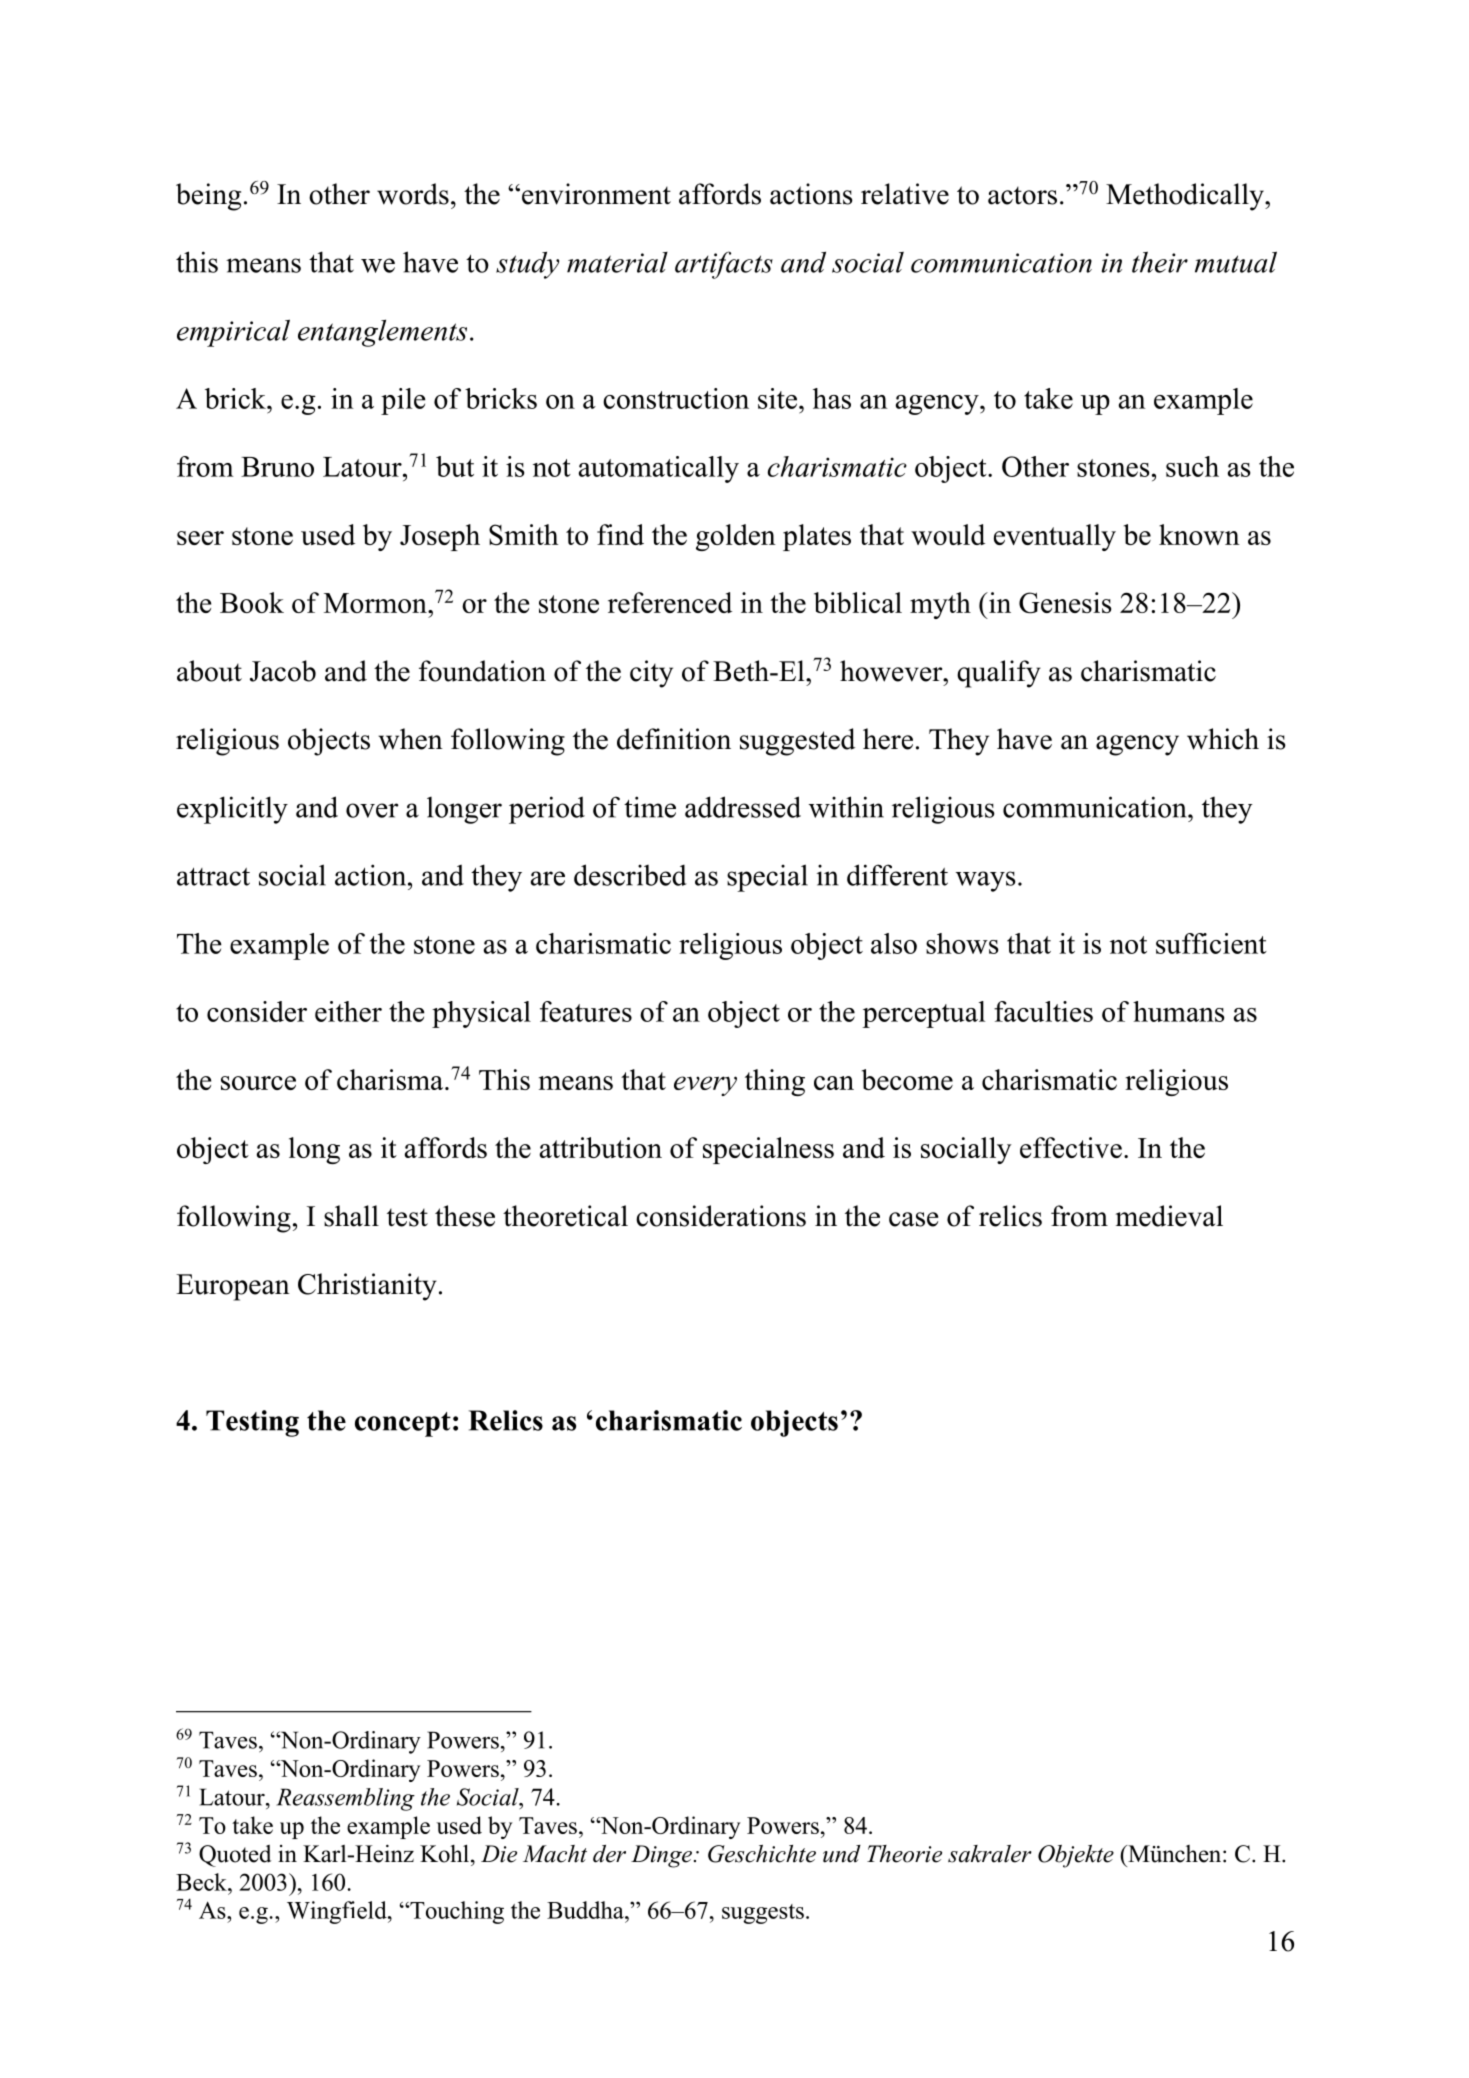  What do you see at coordinates (283, 671) in the document?
I see `Jacob` at bounding box center [283, 671].
